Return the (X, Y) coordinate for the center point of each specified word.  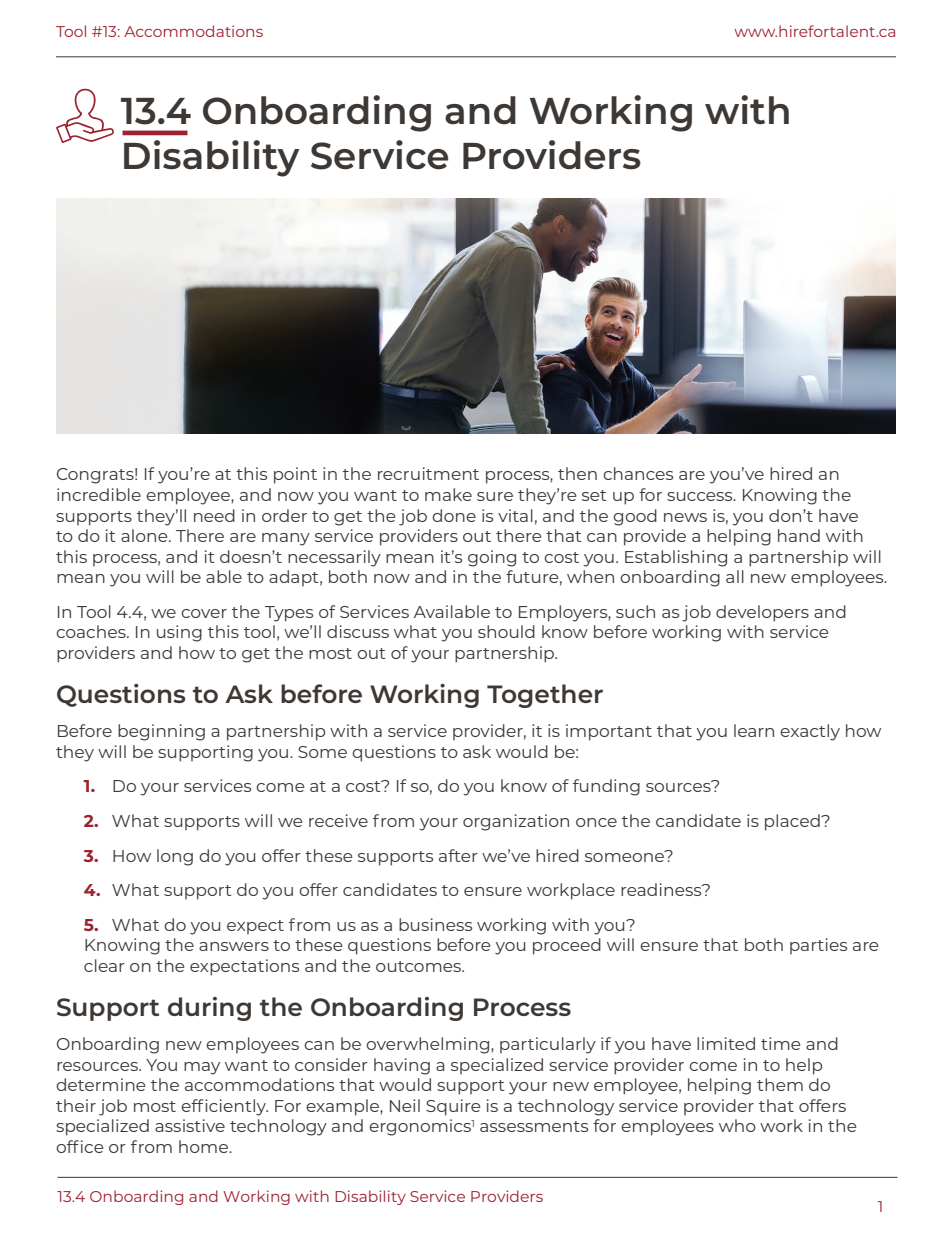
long (175, 857)
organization (516, 822)
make (448, 494)
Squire (453, 1107)
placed (793, 822)
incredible (99, 494)
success (701, 496)
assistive (190, 1125)
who (737, 1125)
